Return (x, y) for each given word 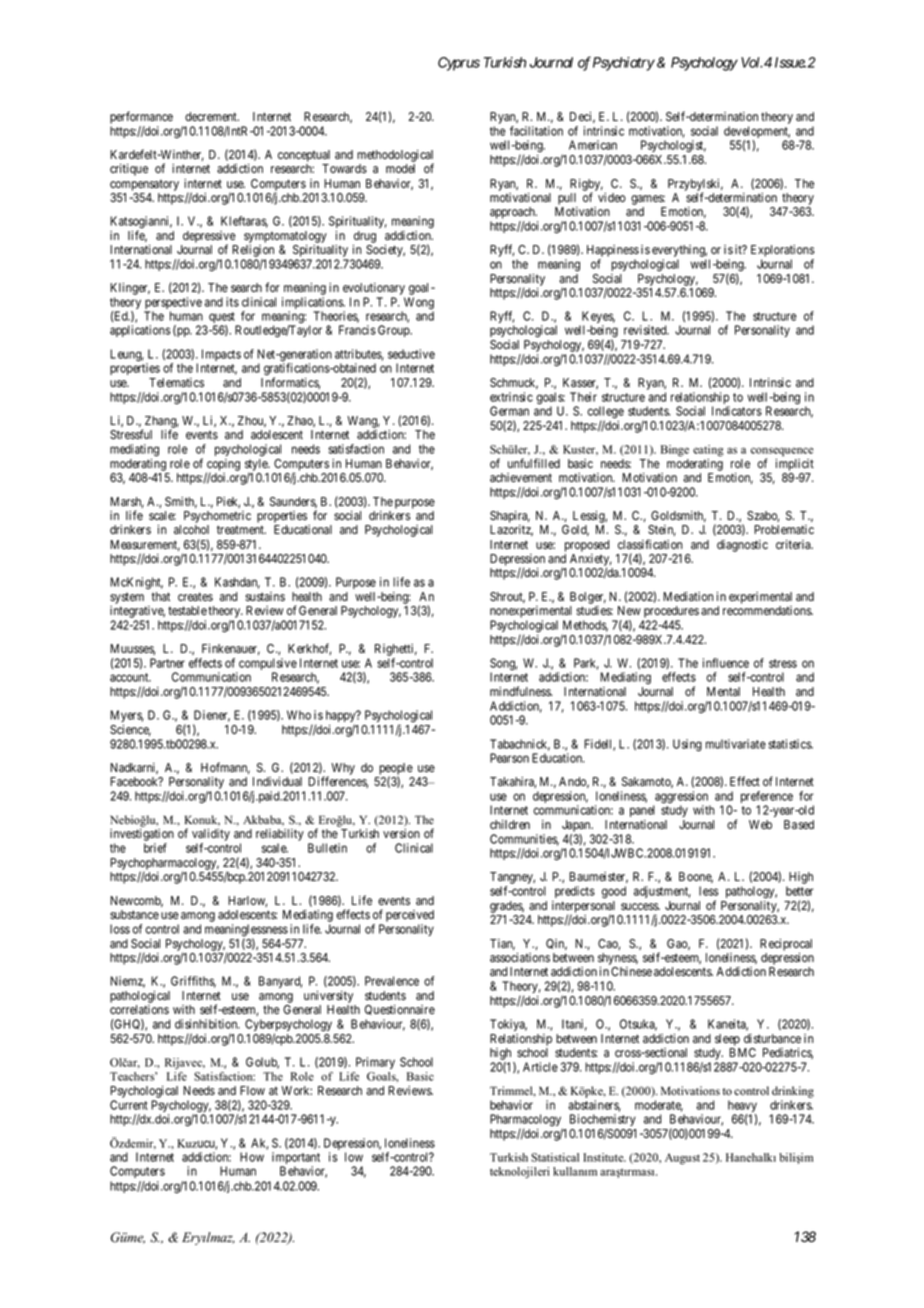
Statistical (555, 1157)
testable (187, 610)
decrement (212, 116)
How (252, 1157)
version (401, 833)
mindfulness (521, 691)
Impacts (221, 355)
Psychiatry (624, 64)
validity (211, 836)
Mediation (688, 596)
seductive (411, 354)
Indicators (737, 411)
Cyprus (459, 64)
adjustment (662, 892)
